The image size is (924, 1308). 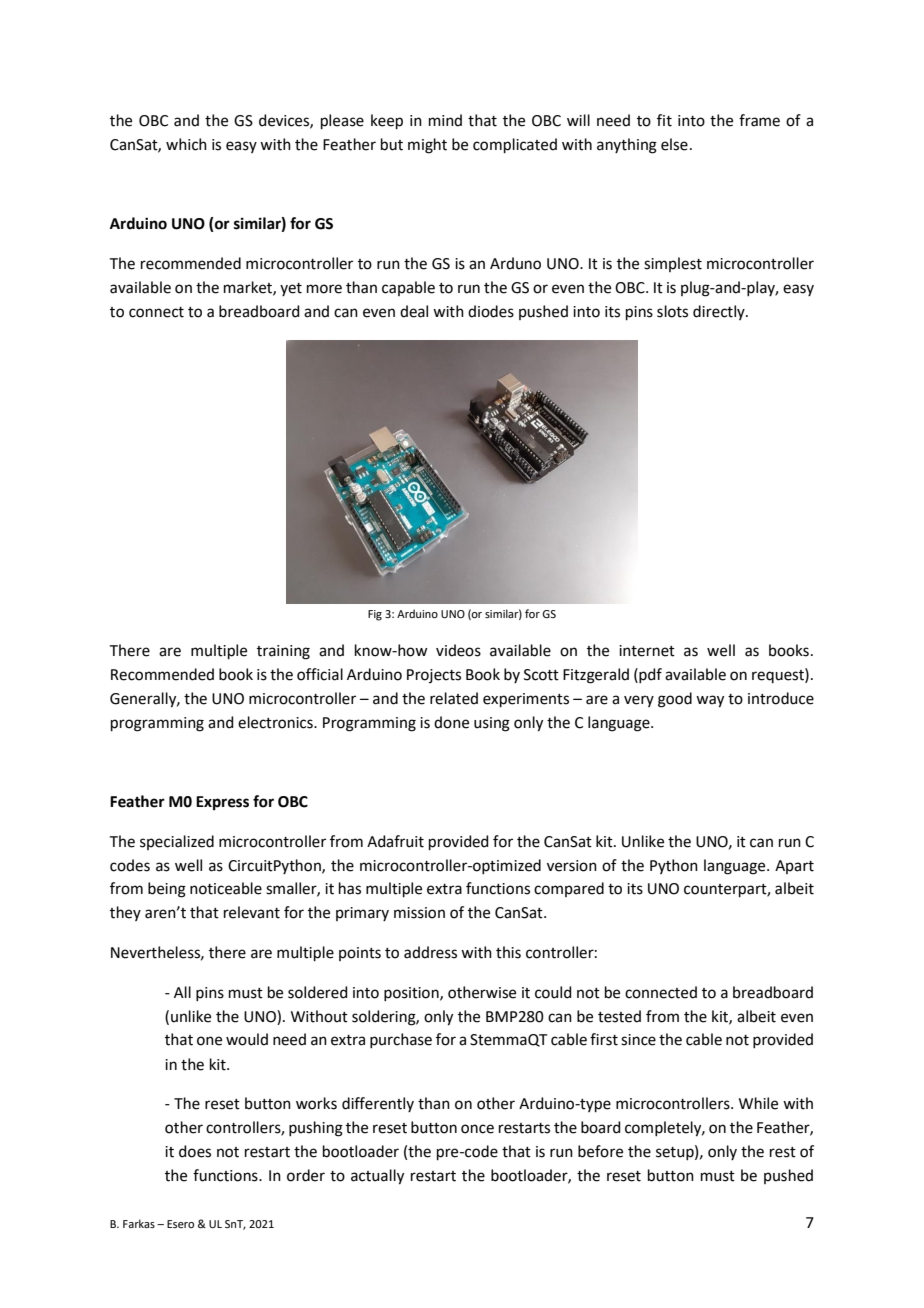 I want to click on directly, so click(x=720, y=312).
